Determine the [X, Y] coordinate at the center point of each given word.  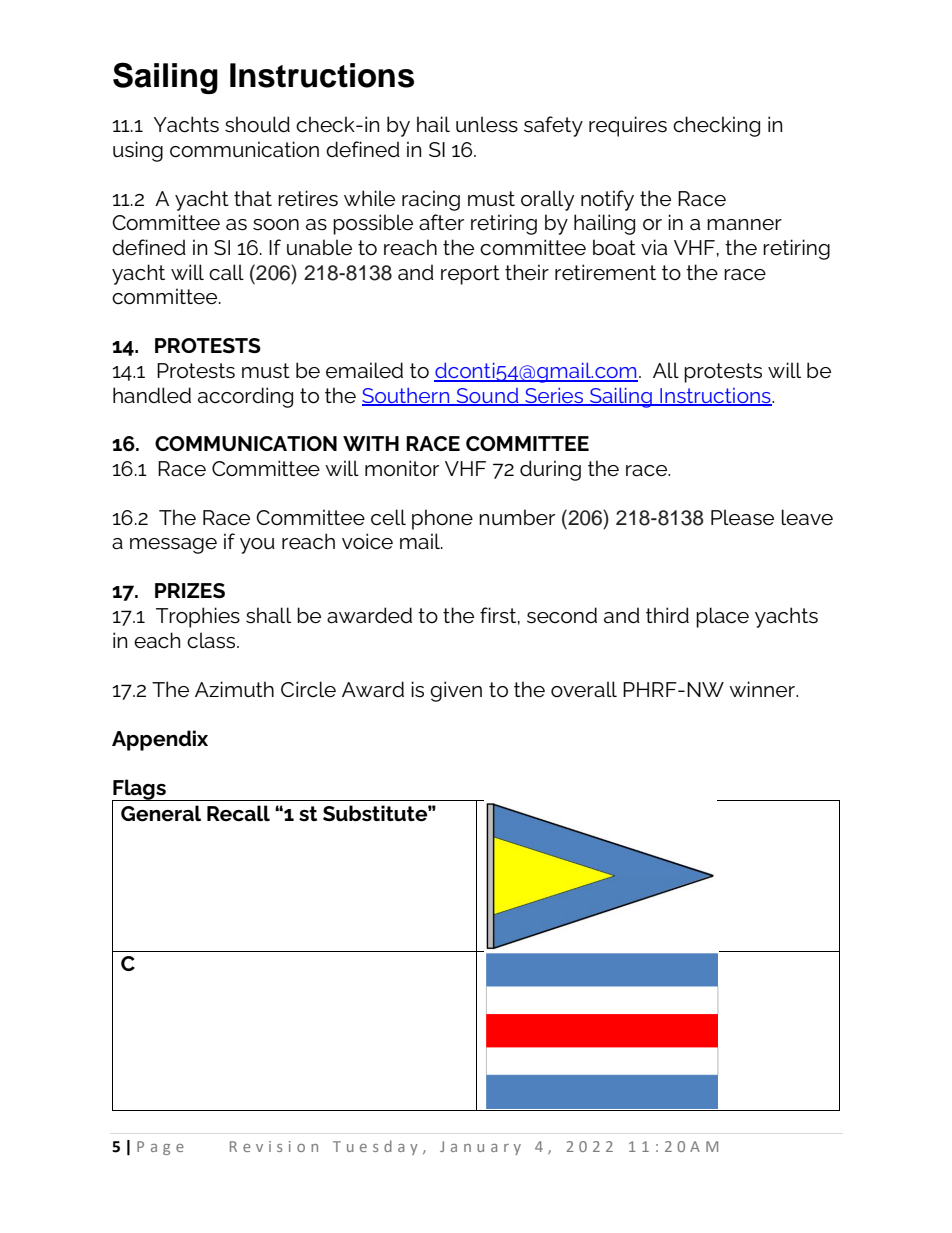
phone [442, 519]
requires [628, 126]
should [257, 124]
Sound [487, 396]
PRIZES [190, 590]
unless [487, 124]
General [161, 813]
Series [554, 396]
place [722, 617]
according [245, 397]
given [456, 691]
